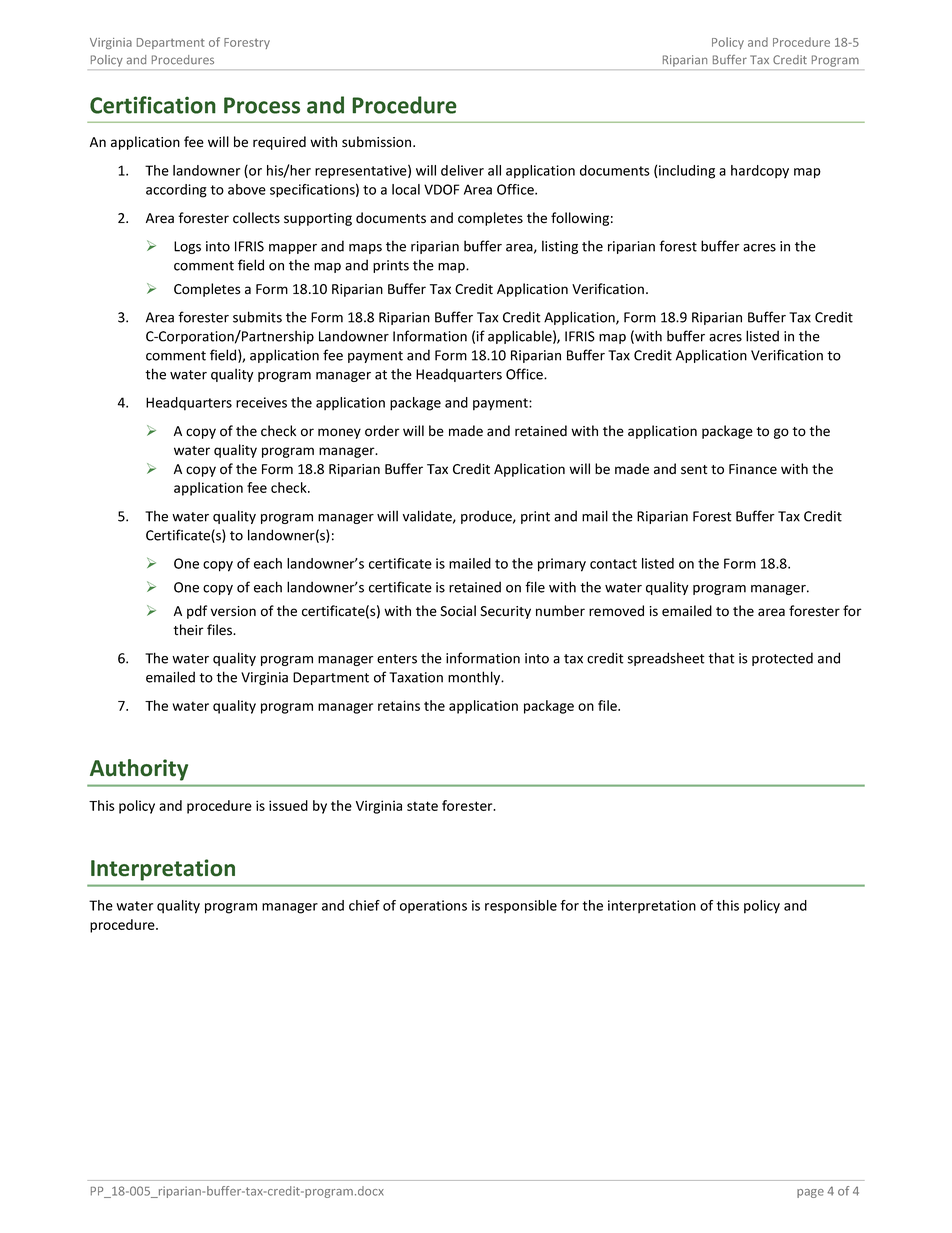 The height and width of the screenshot is (1233, 952). I want to click on receives, so click(261, 402).
